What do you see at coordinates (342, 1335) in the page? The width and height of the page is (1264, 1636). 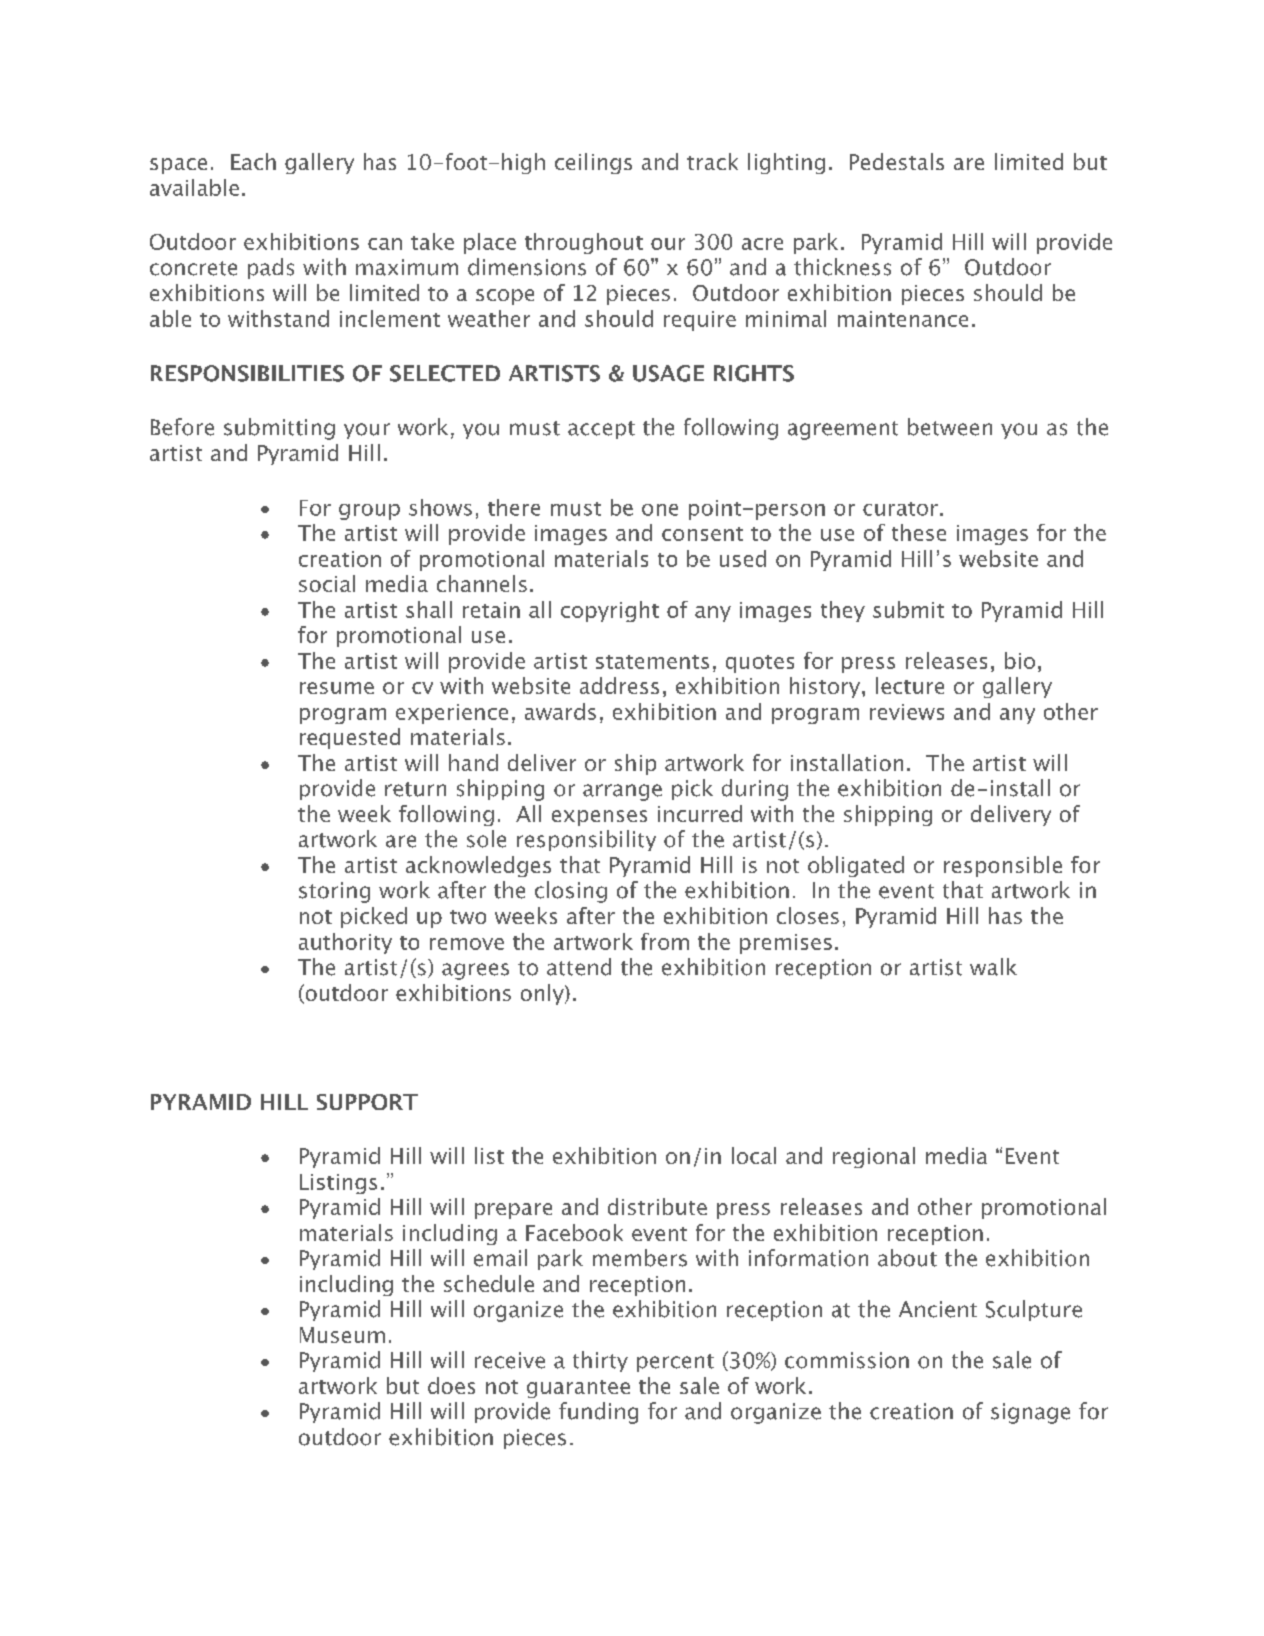 I see `Museum` at bounding box center [342, 1335].
